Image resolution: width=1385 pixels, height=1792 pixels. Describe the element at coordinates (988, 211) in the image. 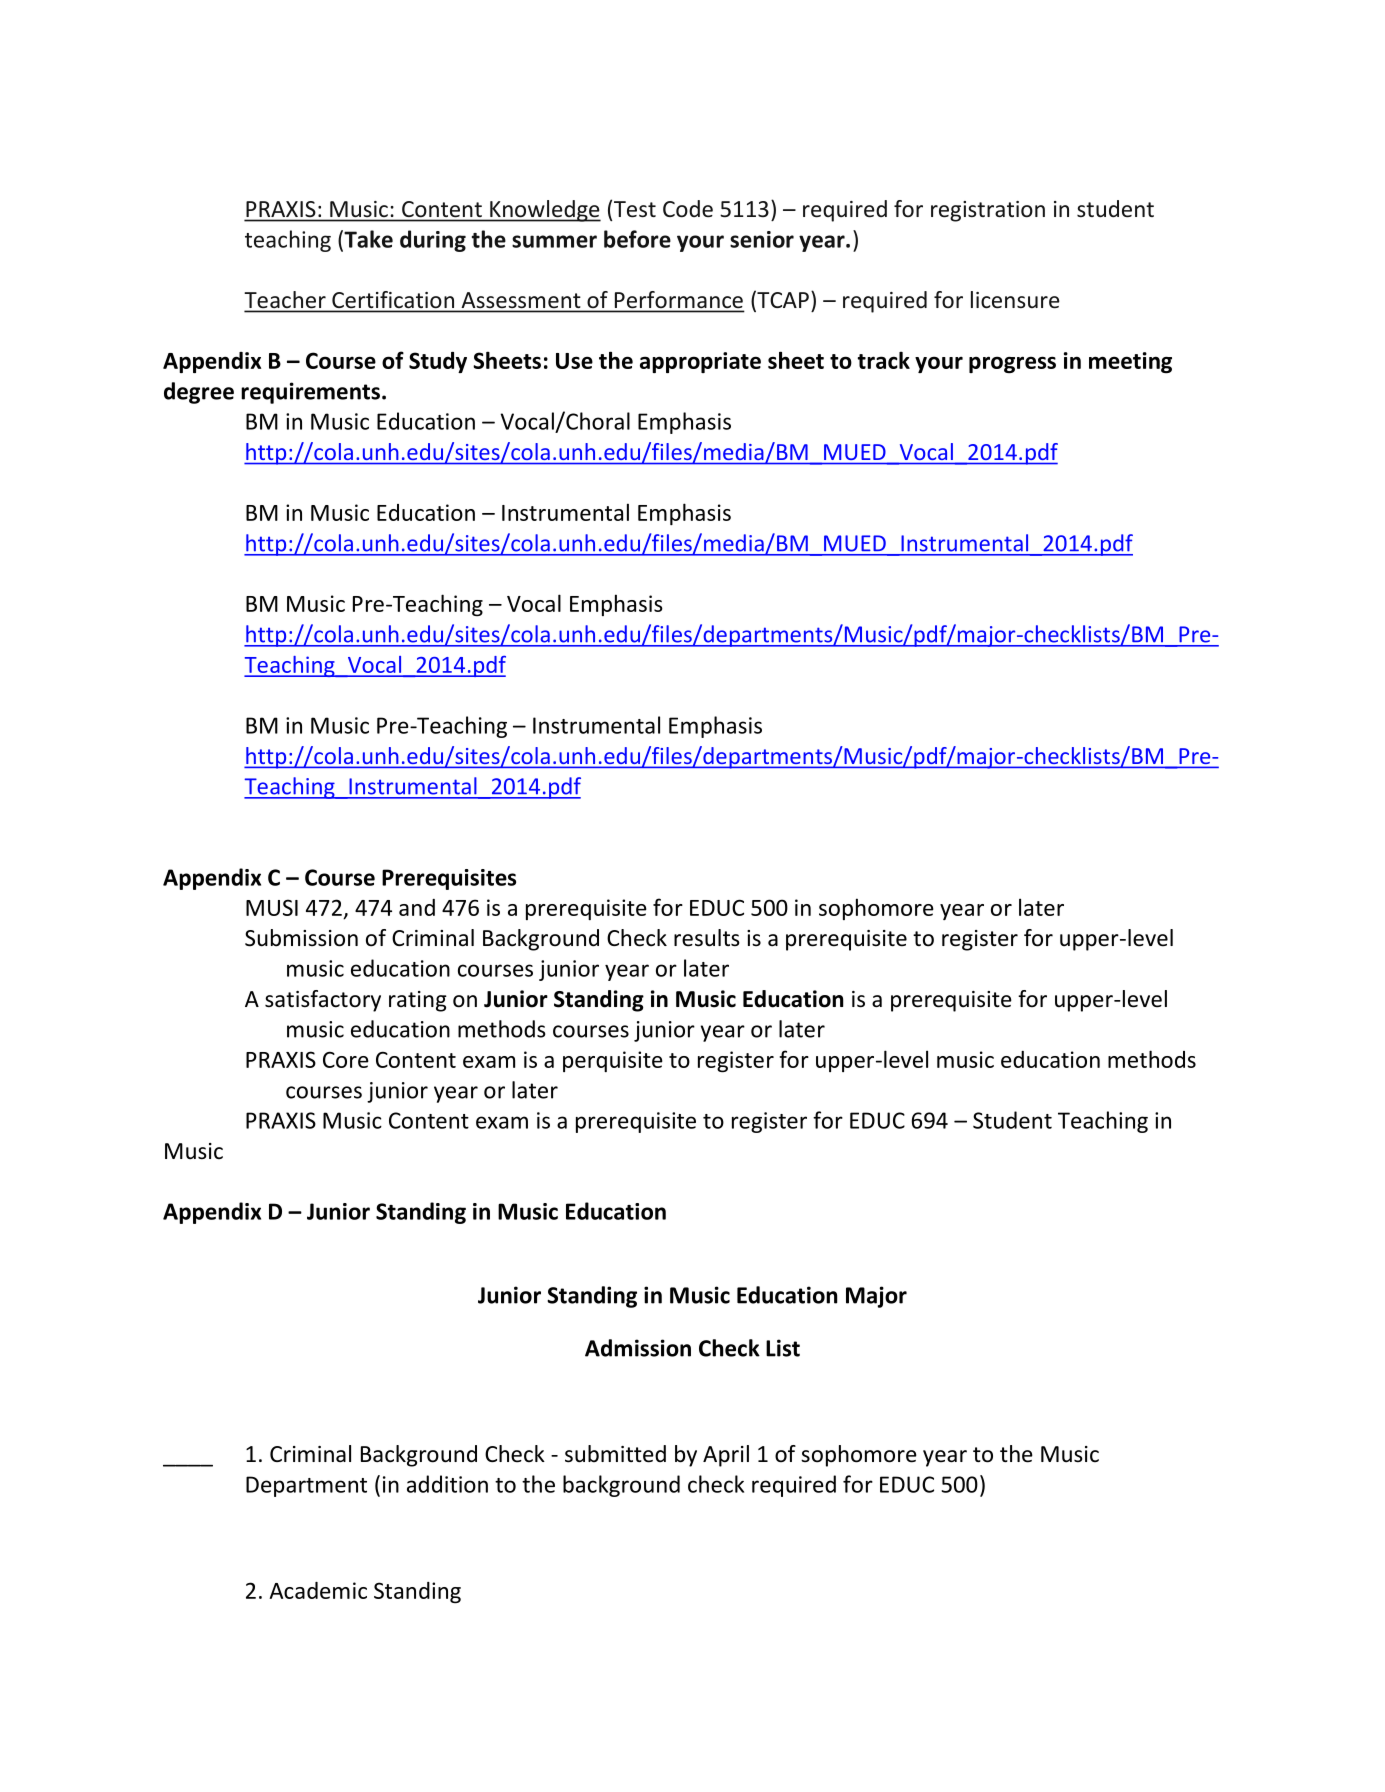

I see `registration` at that location.
